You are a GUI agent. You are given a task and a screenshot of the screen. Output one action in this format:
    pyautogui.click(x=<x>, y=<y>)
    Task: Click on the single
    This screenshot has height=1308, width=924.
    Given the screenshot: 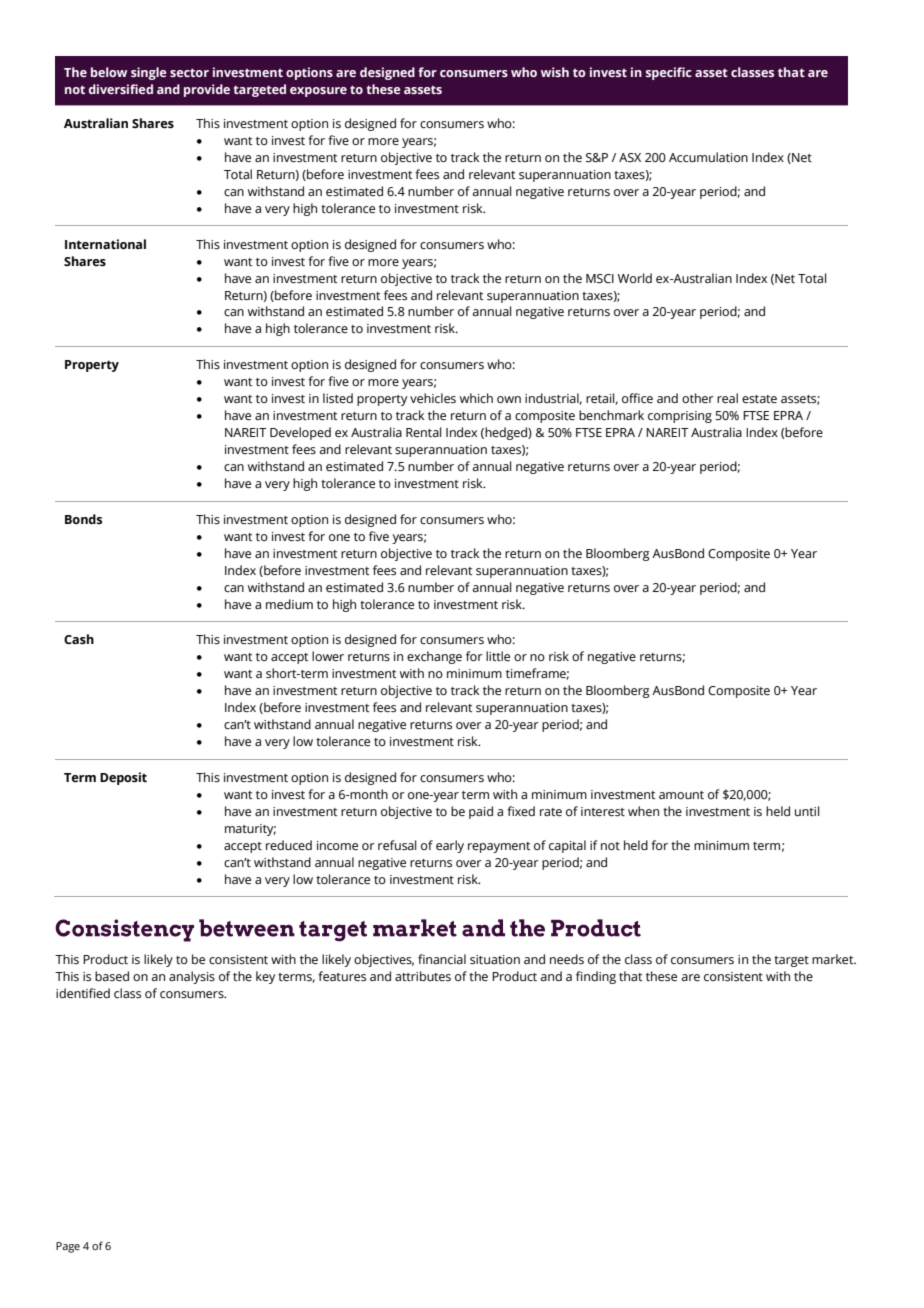 What is the action you would take?
    pyautogui.click(x=149, y=73)
